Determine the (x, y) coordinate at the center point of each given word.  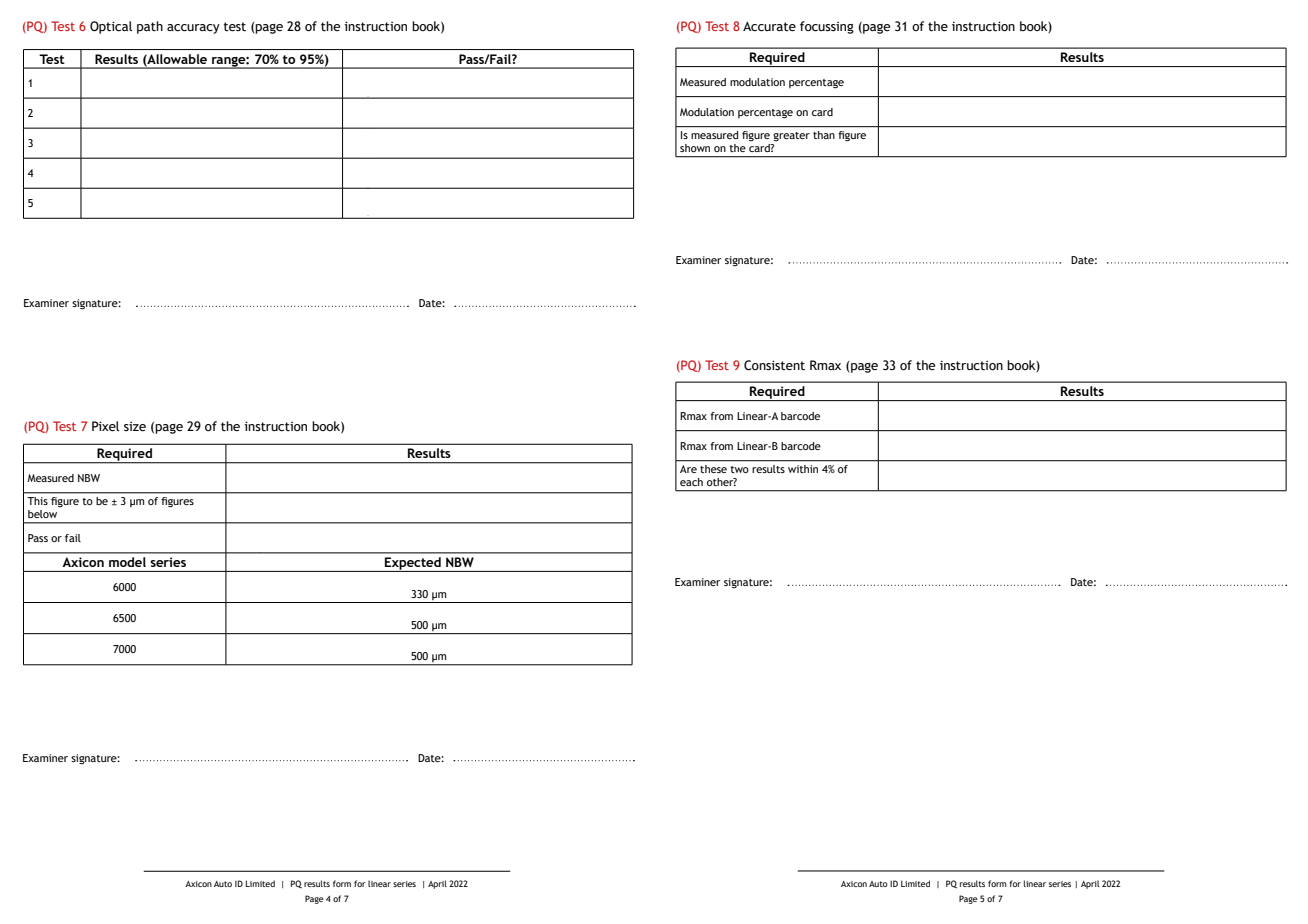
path (150, 27)
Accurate (769, 26)
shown (695, 148)
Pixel (105, 426)
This (37, 501)
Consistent (774, 365)
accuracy (193, 29)
